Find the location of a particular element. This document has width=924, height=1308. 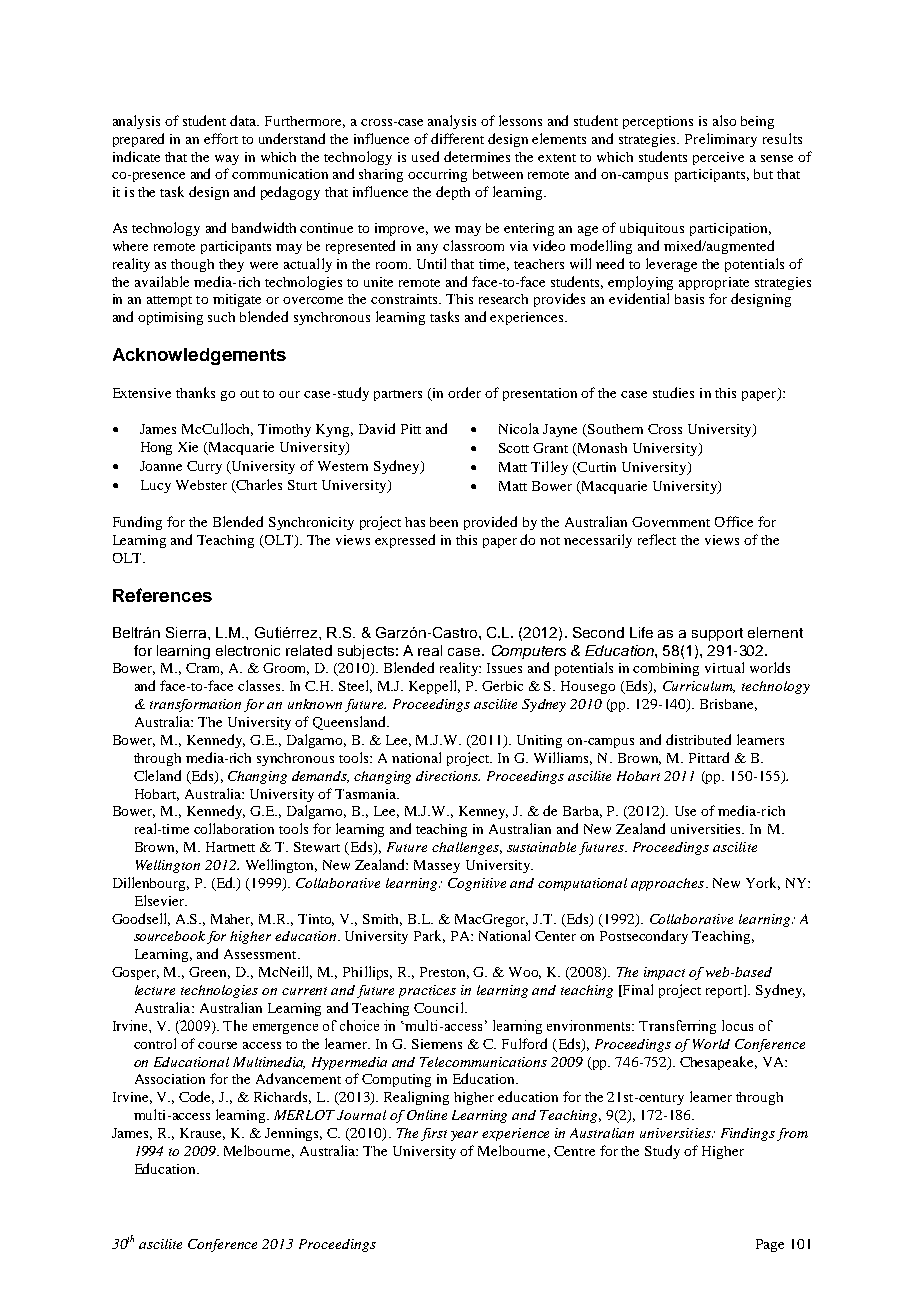

Massey is located at coordinates (437, 866).
